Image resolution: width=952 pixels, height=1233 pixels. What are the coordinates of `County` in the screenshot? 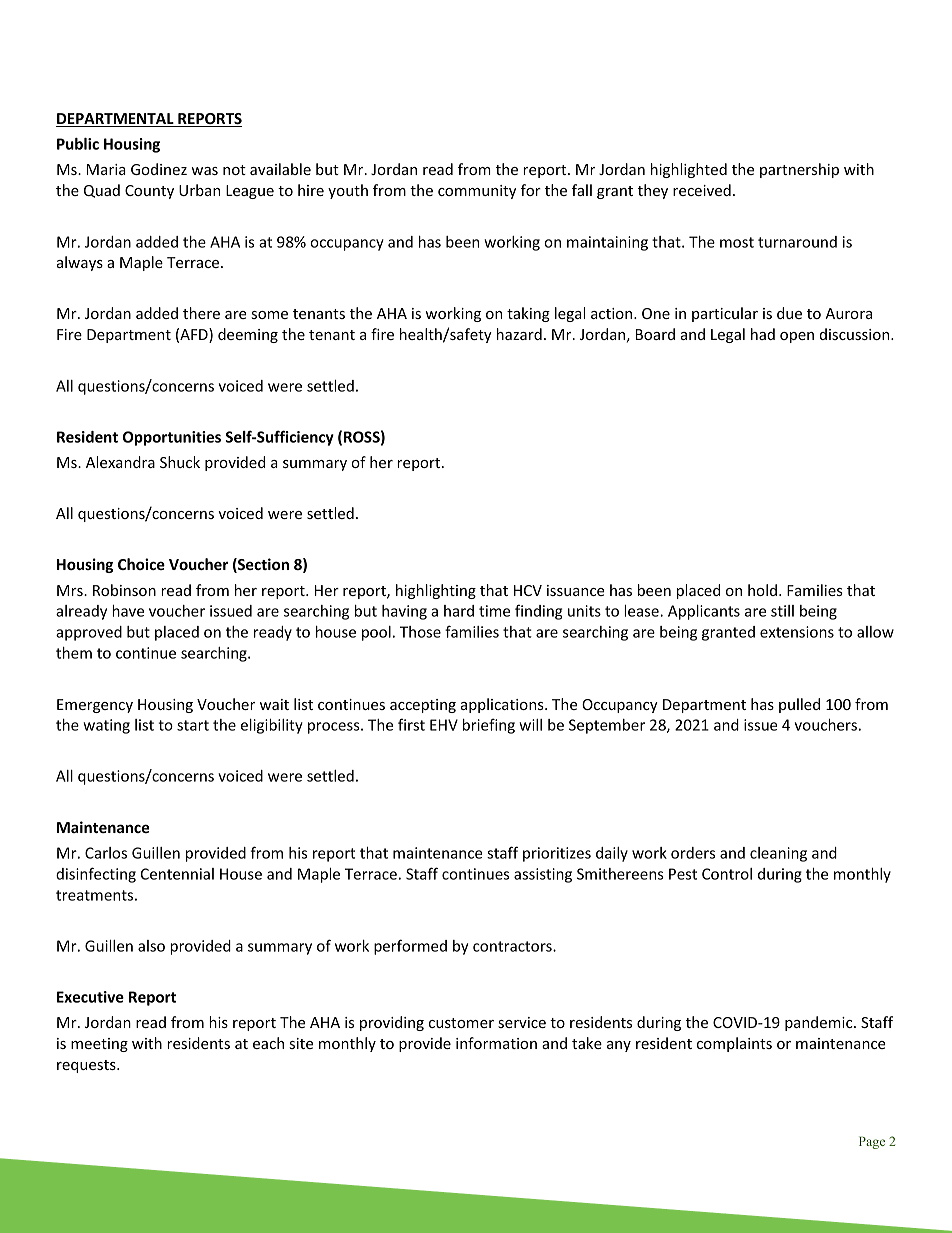 It's located at (149, 192).
